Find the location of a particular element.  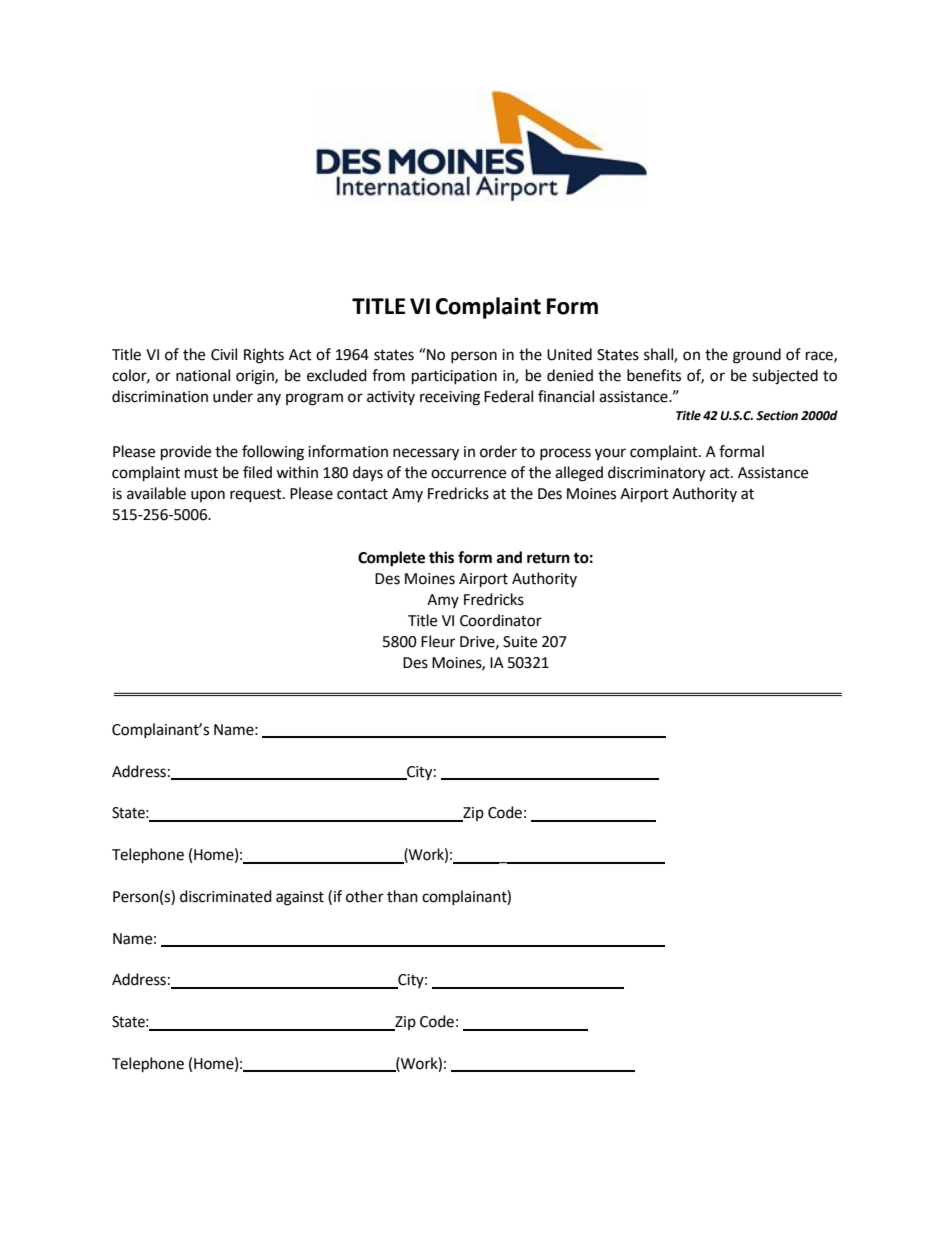

participation is located at coordinates (454, 377).
